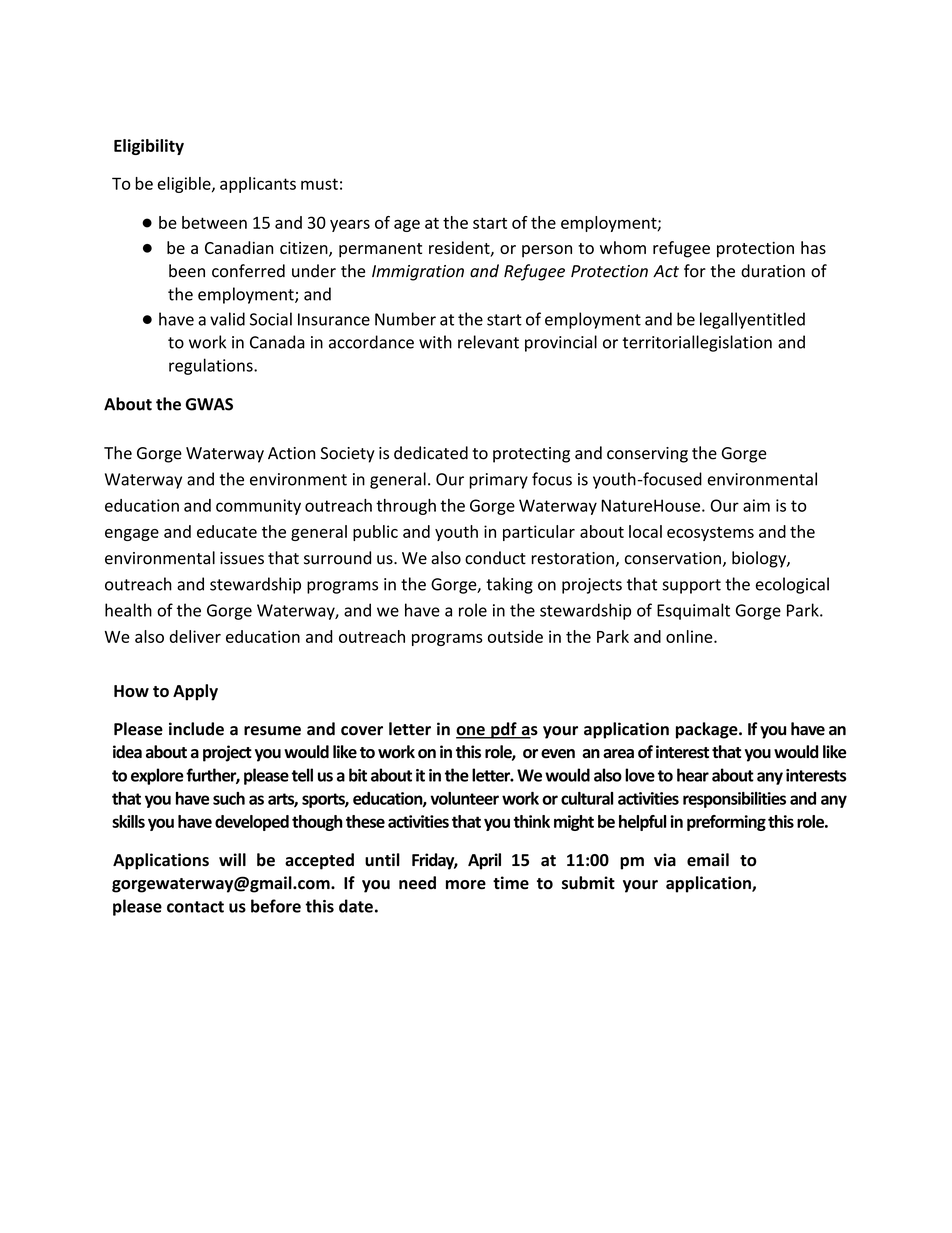  What do you see at coordinates (708, 730) in the screenshot?
I see `package` at bounding box center [708, 730].
